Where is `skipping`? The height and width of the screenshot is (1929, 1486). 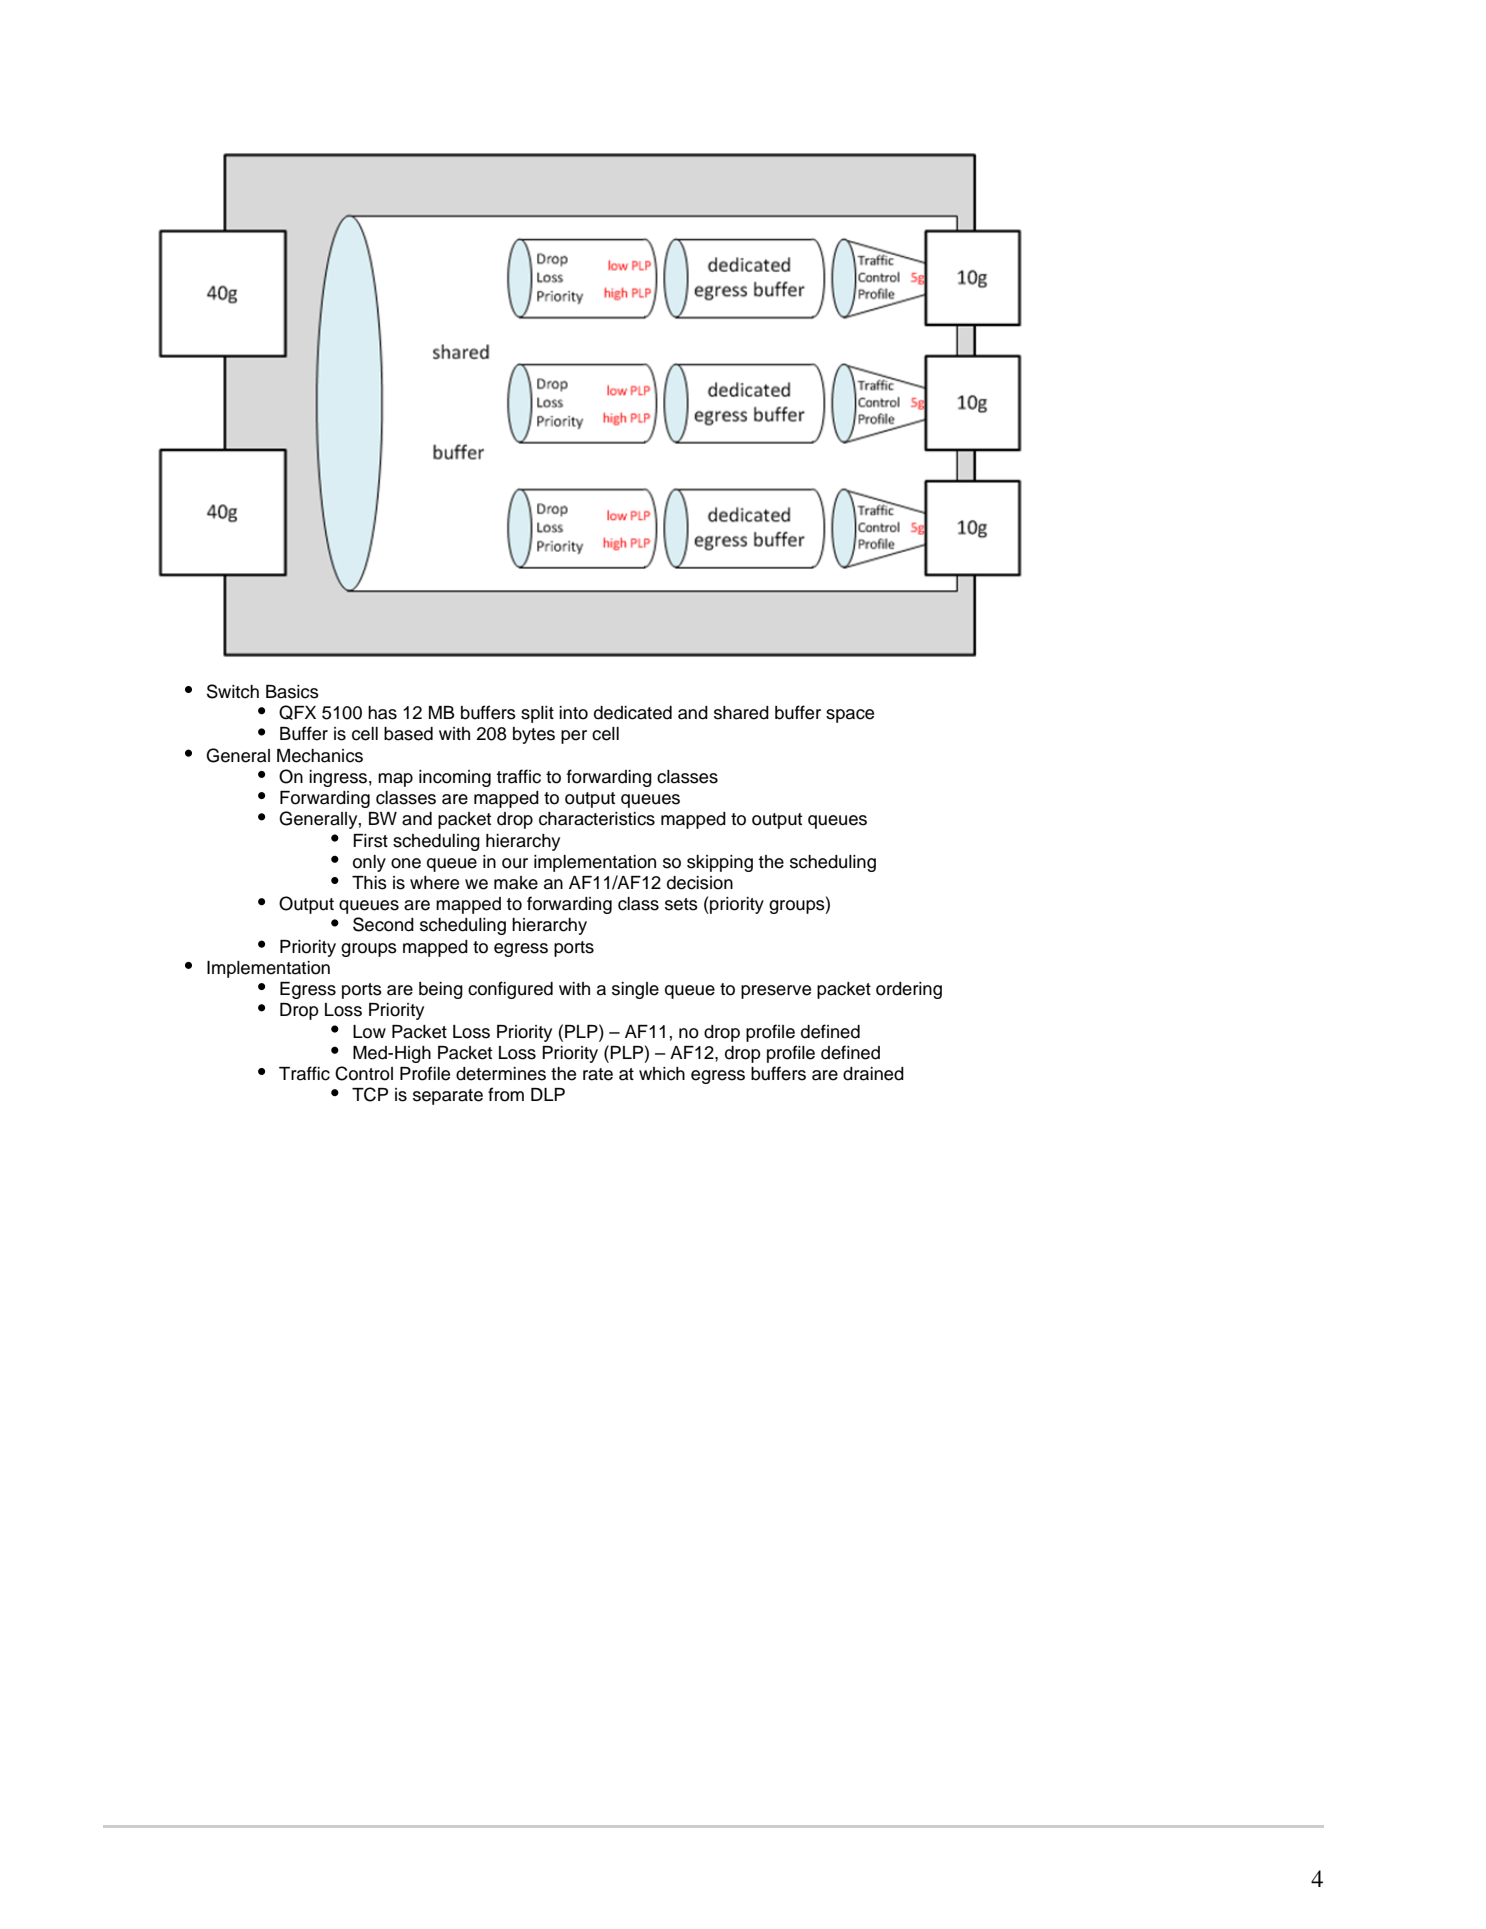 skipping is located at coordinates (720, 863).
